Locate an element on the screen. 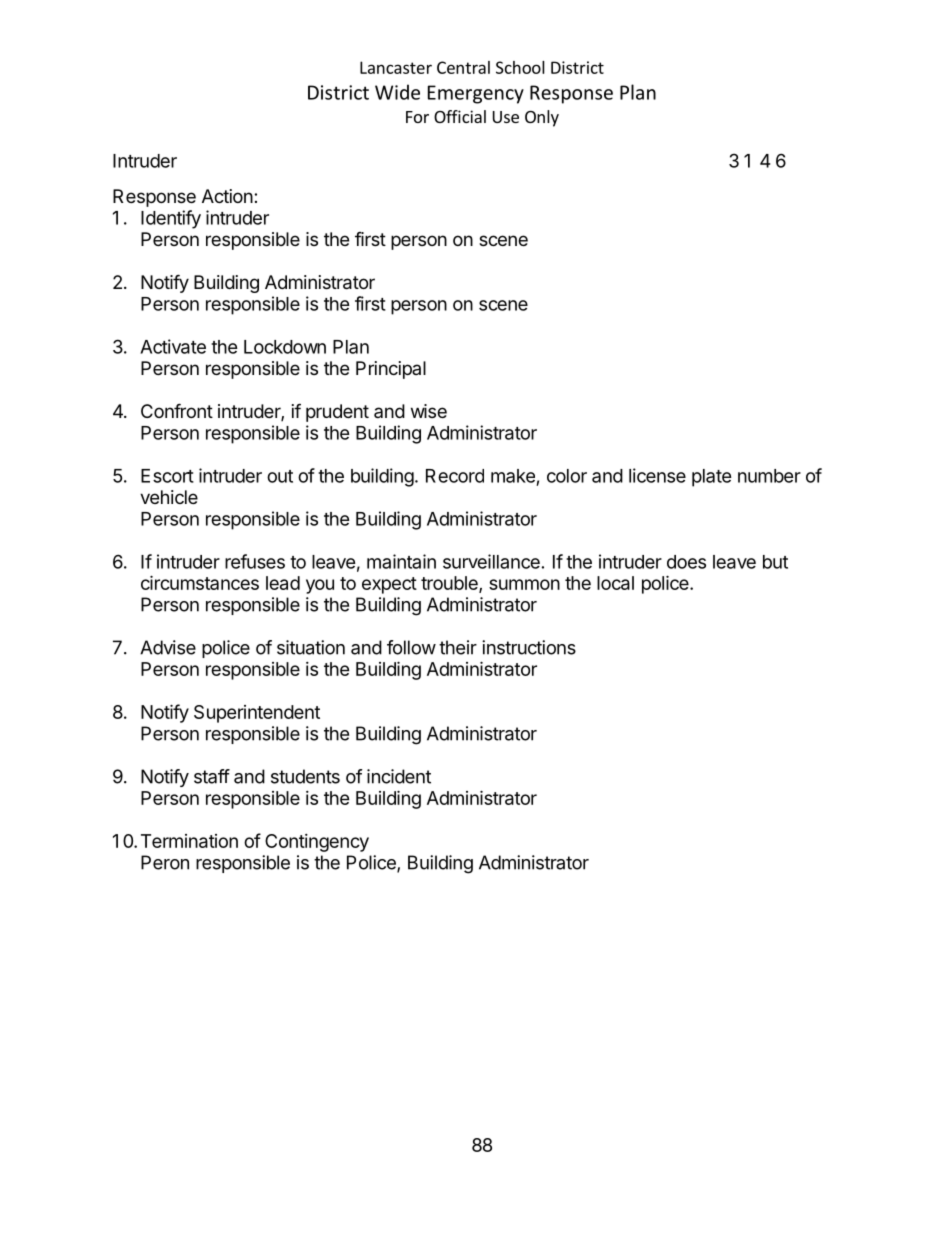 This screenshot has width=952, height=1233. incident is located at coordinates (399, 776).
